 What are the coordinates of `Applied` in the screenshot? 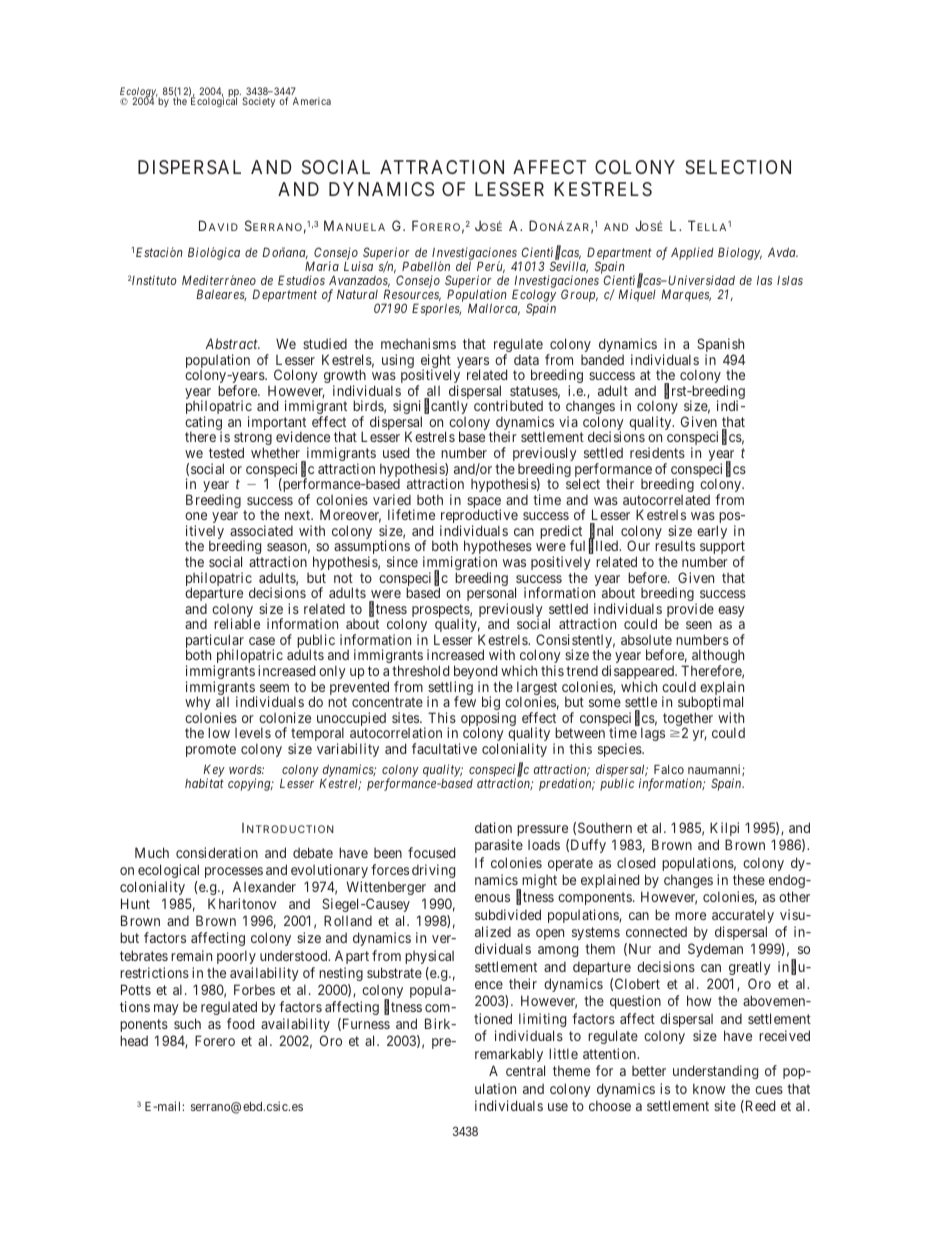 It's located at (692, 253).
